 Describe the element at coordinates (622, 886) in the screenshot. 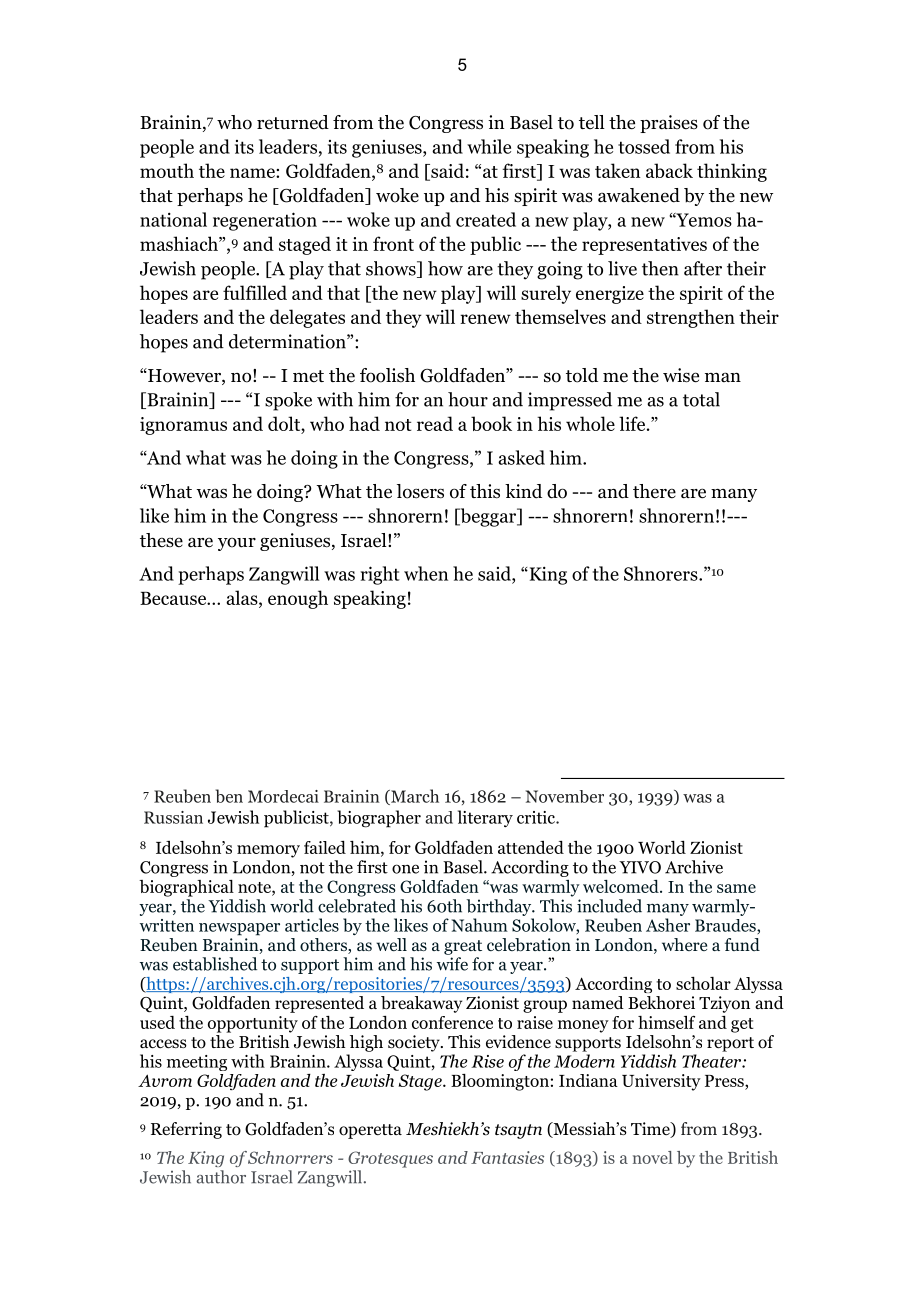

I see `welcomed` at that location.
